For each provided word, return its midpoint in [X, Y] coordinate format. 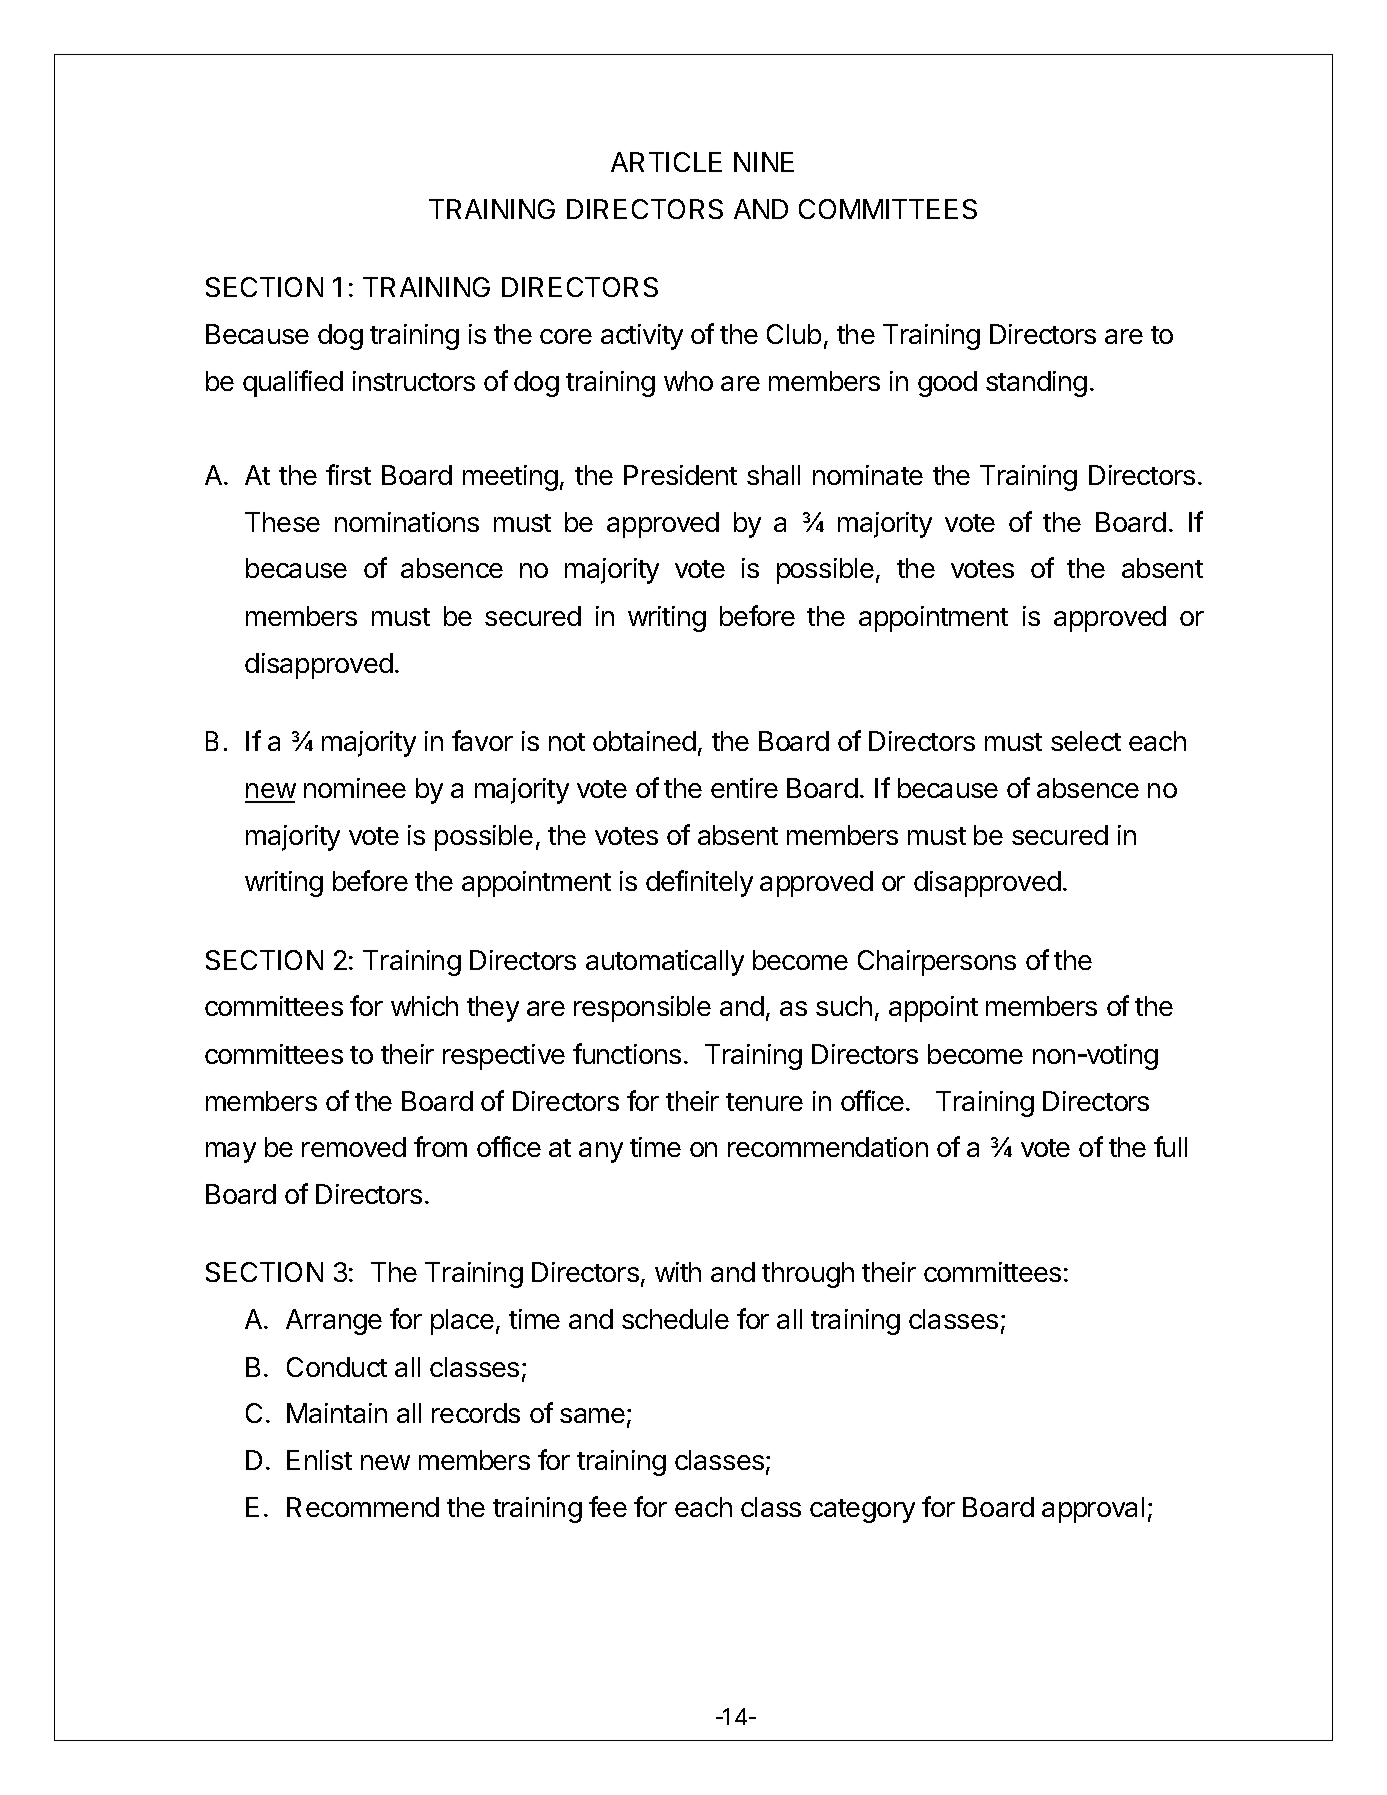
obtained [644, 741]
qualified [293, 383]
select [1086, 741]
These [282, 522]
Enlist [319, 1460]
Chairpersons [937, 963]
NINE [764, 162]
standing [1036, 384]
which [424, 1006]
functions [627, 1053]
